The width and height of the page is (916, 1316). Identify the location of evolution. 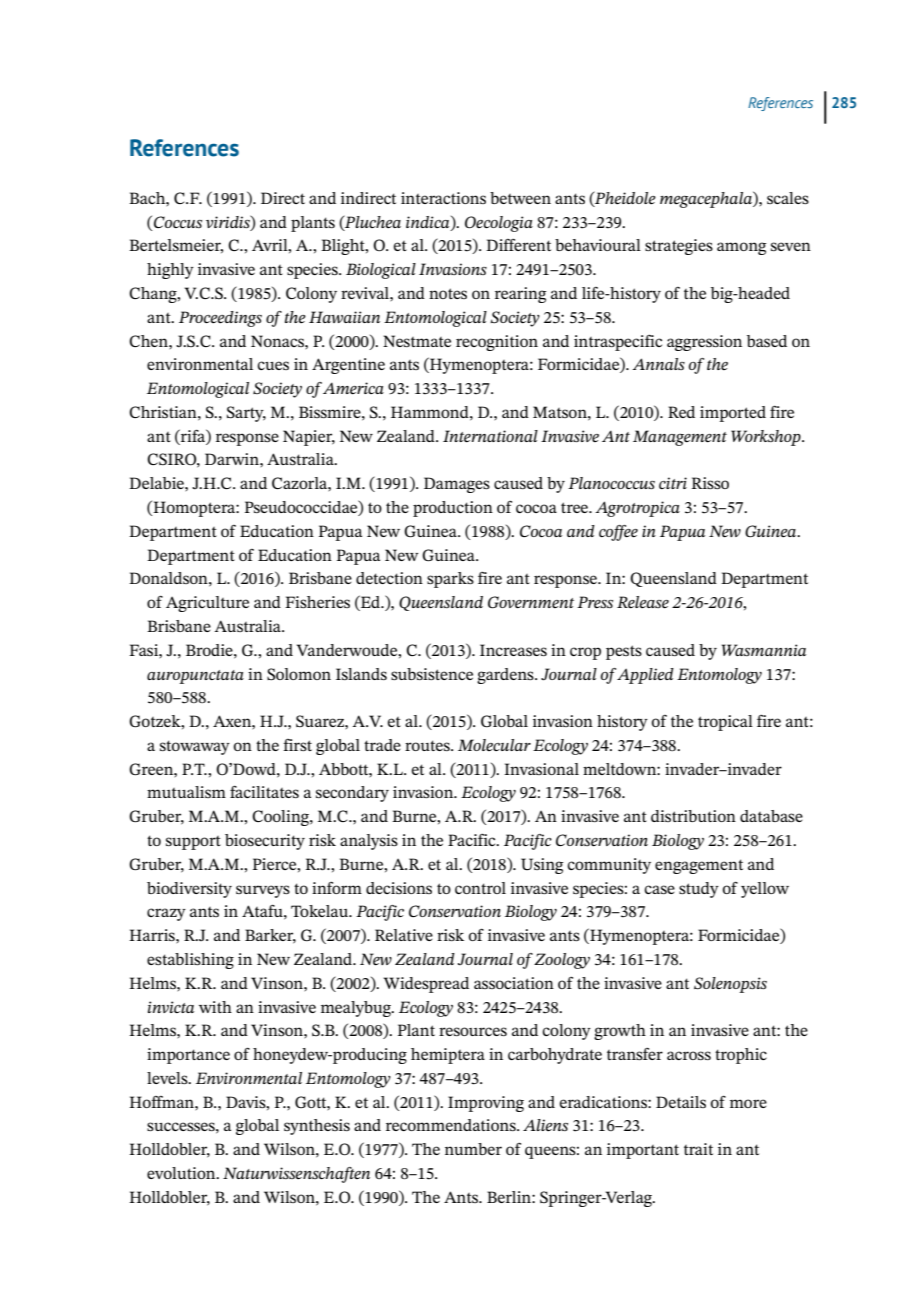
(182, 1173).
